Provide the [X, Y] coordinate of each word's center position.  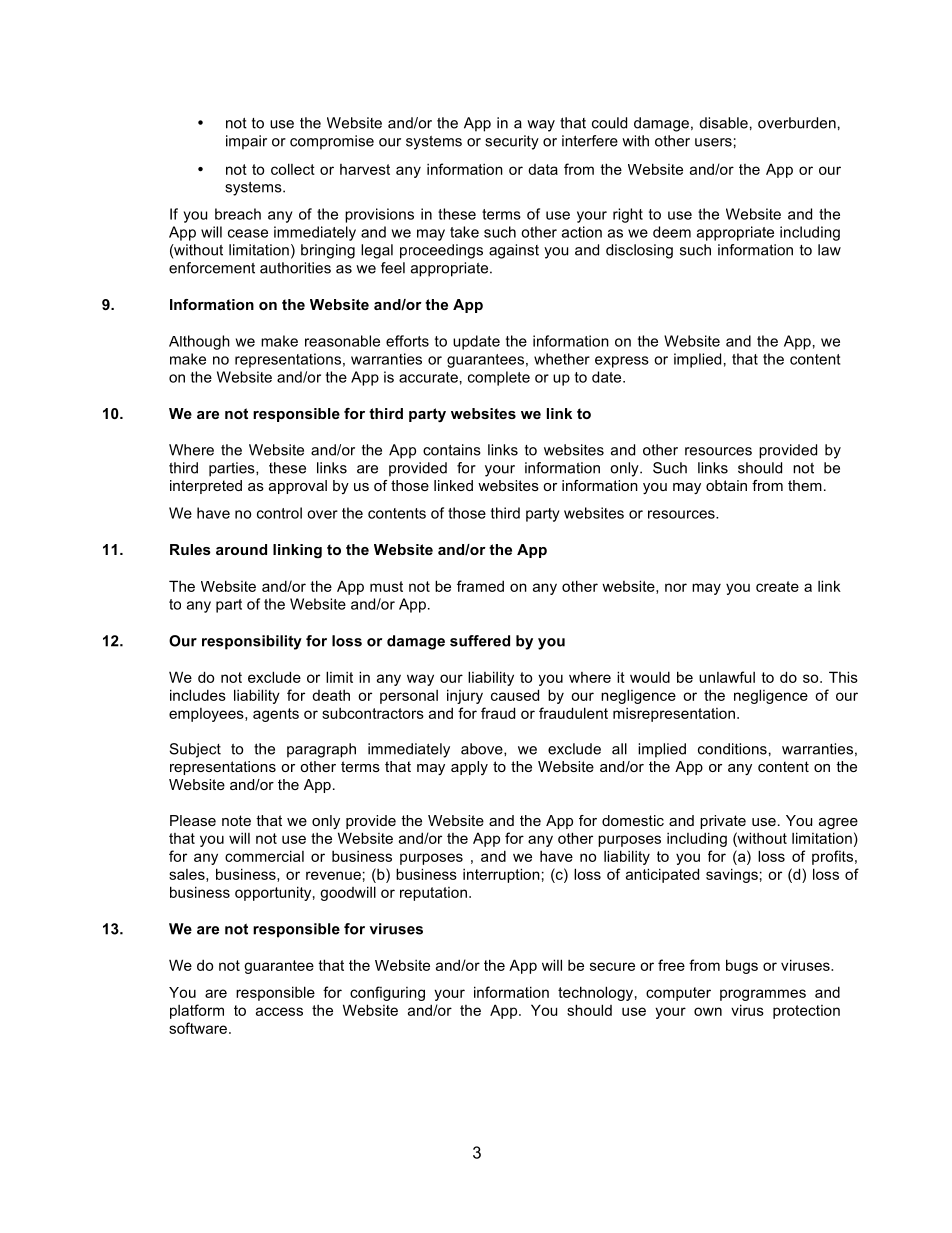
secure [612, 966]
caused [515, 695]
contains [452, 450]
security [512, 142]
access [279, 1011]
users [713, 142]
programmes [763, 995]
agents [276, 715]
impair [246, 142]
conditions [732, 749]
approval [298, 487]
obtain [726, 485]
